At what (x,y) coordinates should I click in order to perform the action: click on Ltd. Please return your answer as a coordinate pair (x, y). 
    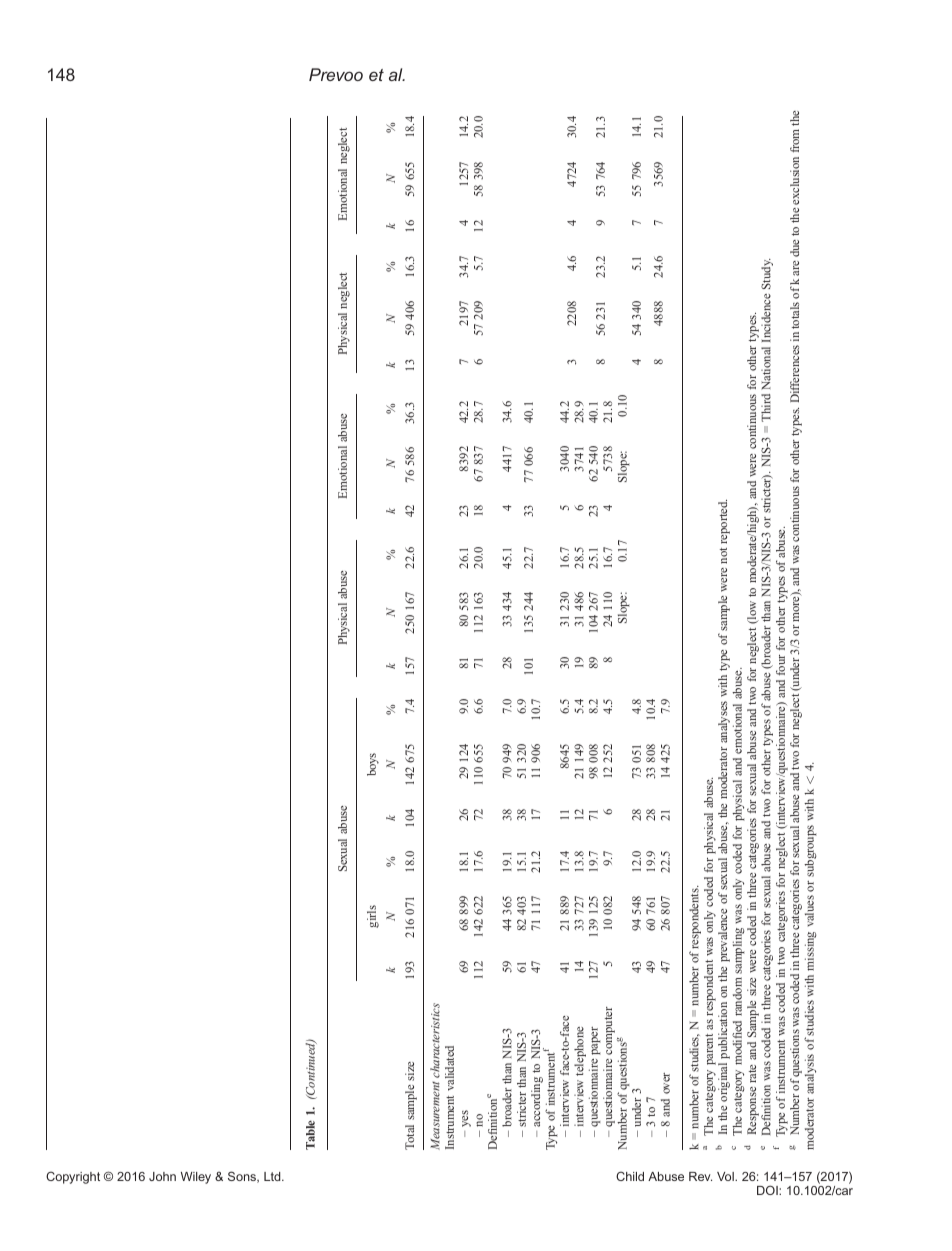
    Looking at the image, I should click on (273, 1176).
